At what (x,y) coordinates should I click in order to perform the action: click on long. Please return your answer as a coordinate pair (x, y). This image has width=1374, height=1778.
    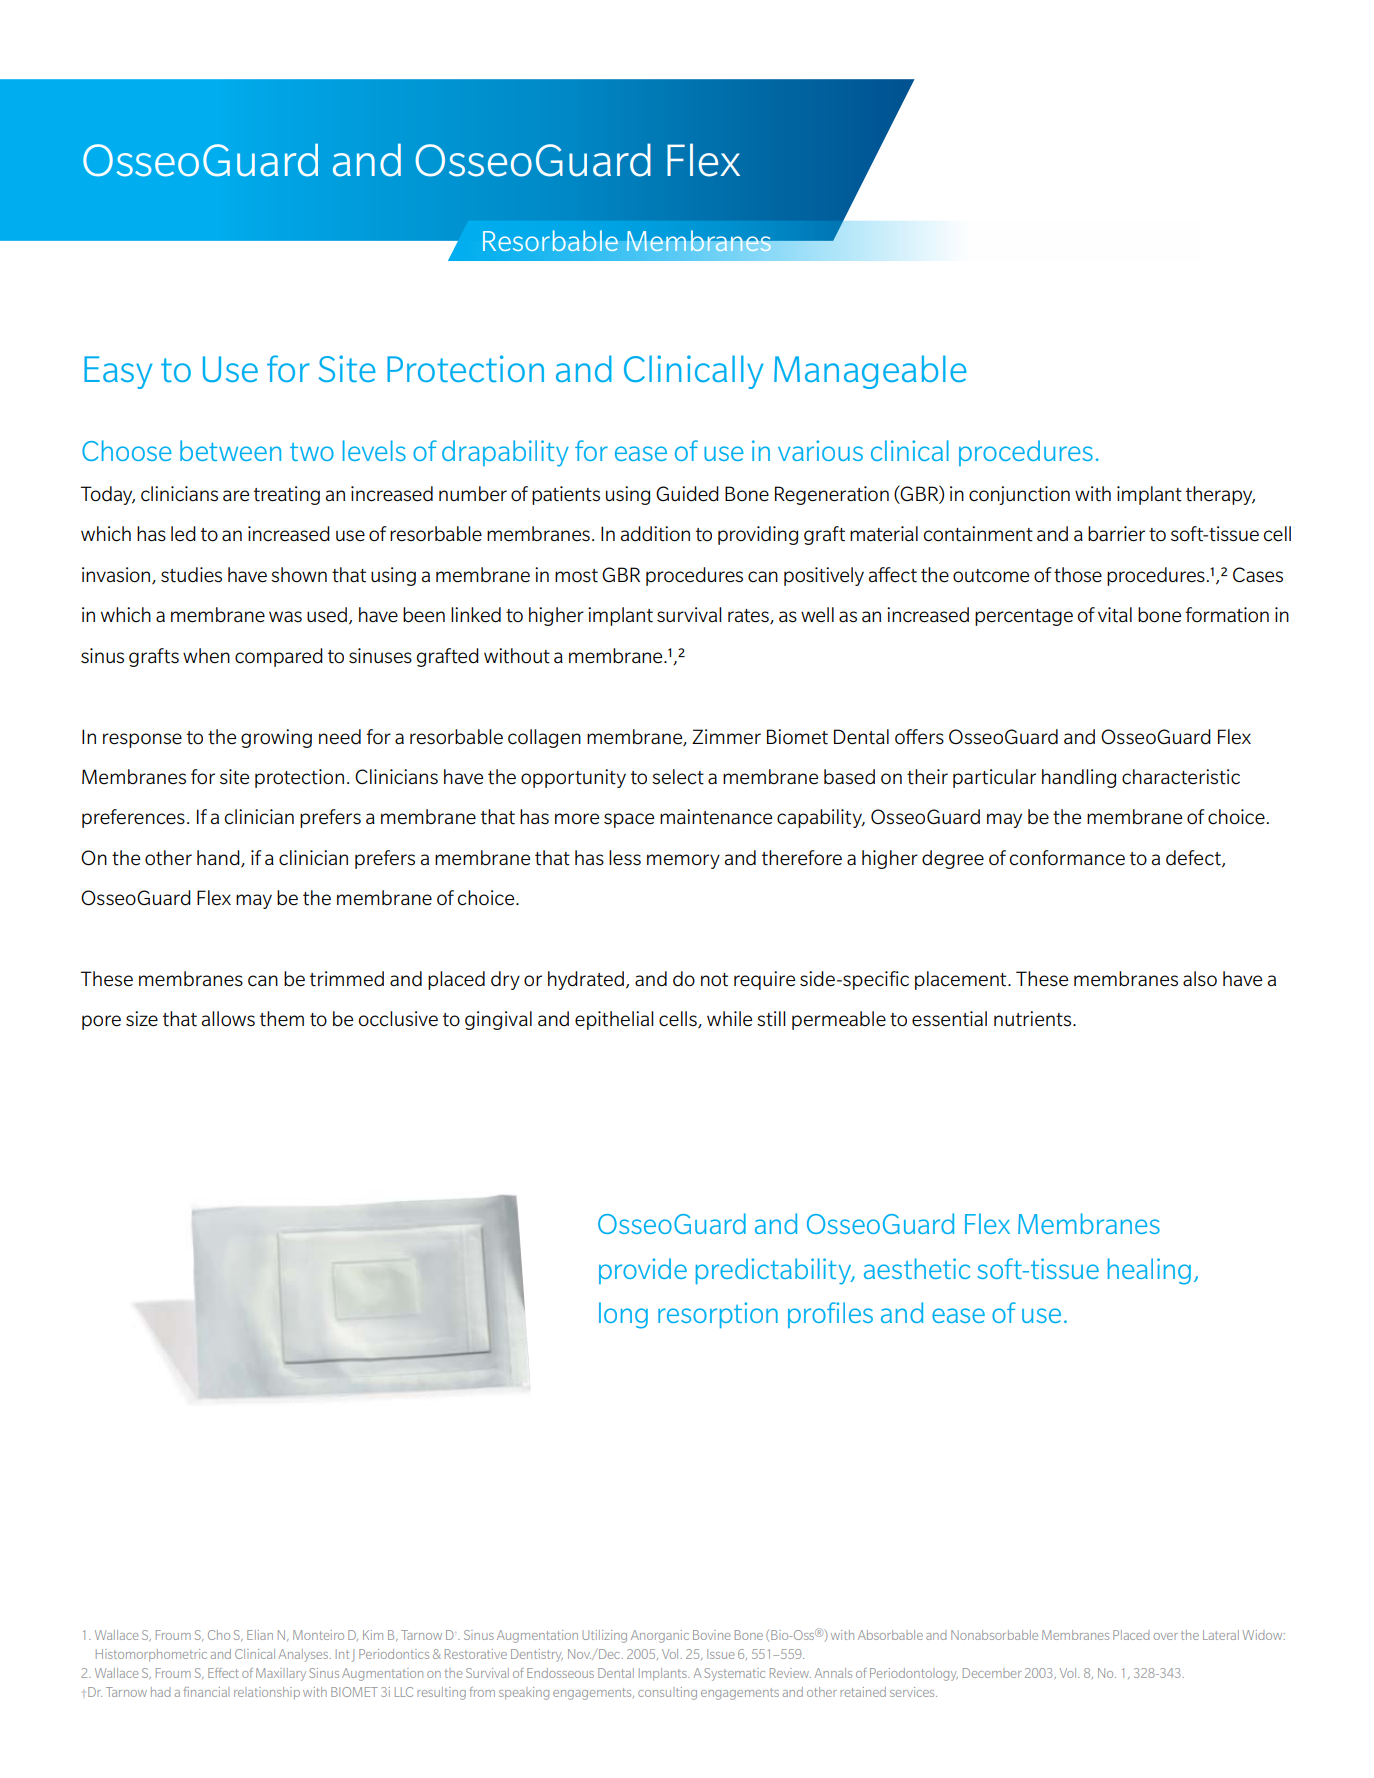
    Looking at the image, I should click on (623, 1315).
